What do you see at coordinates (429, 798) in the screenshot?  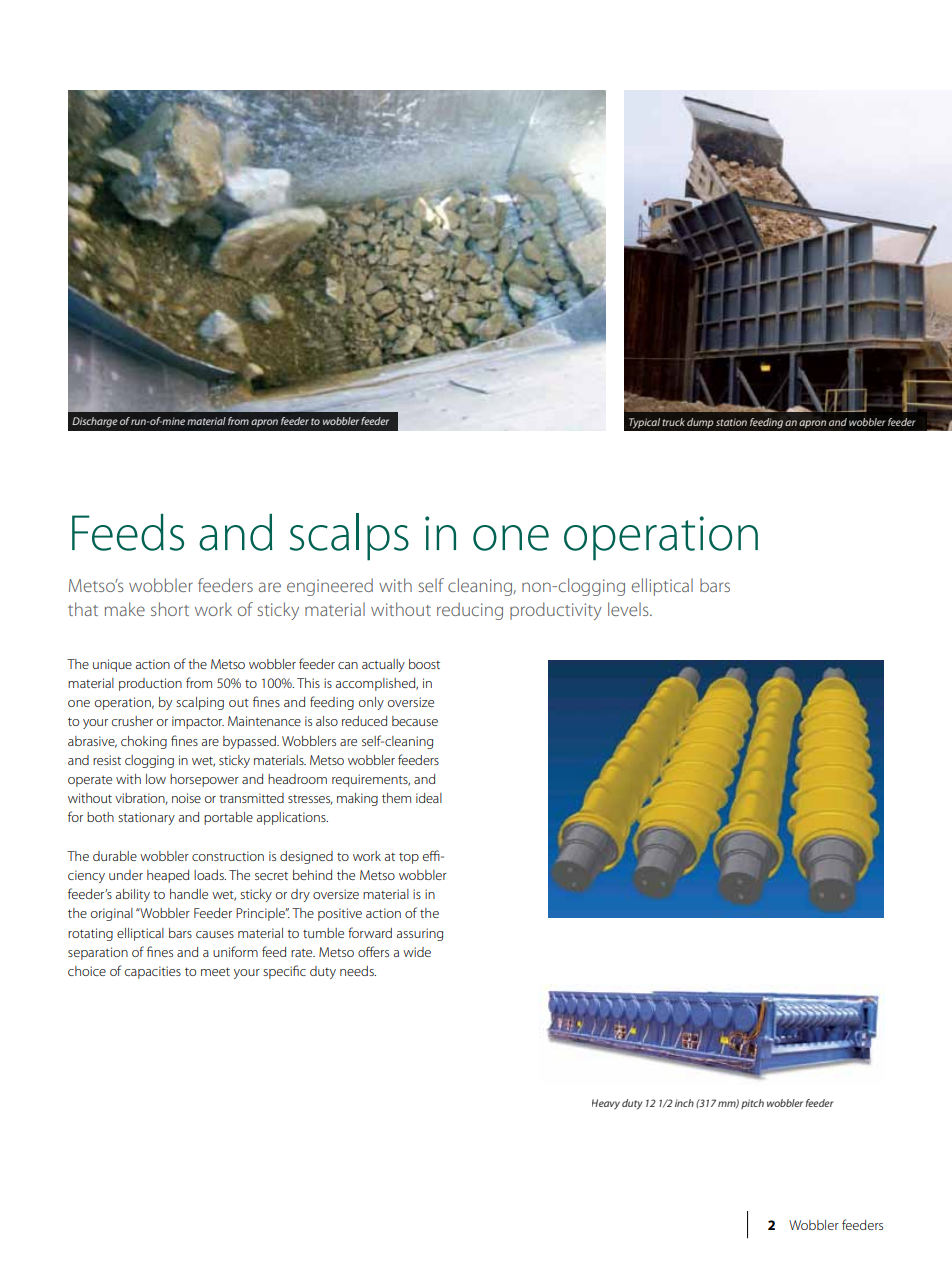 I see `ideal` at bounding box center [429, 798].
